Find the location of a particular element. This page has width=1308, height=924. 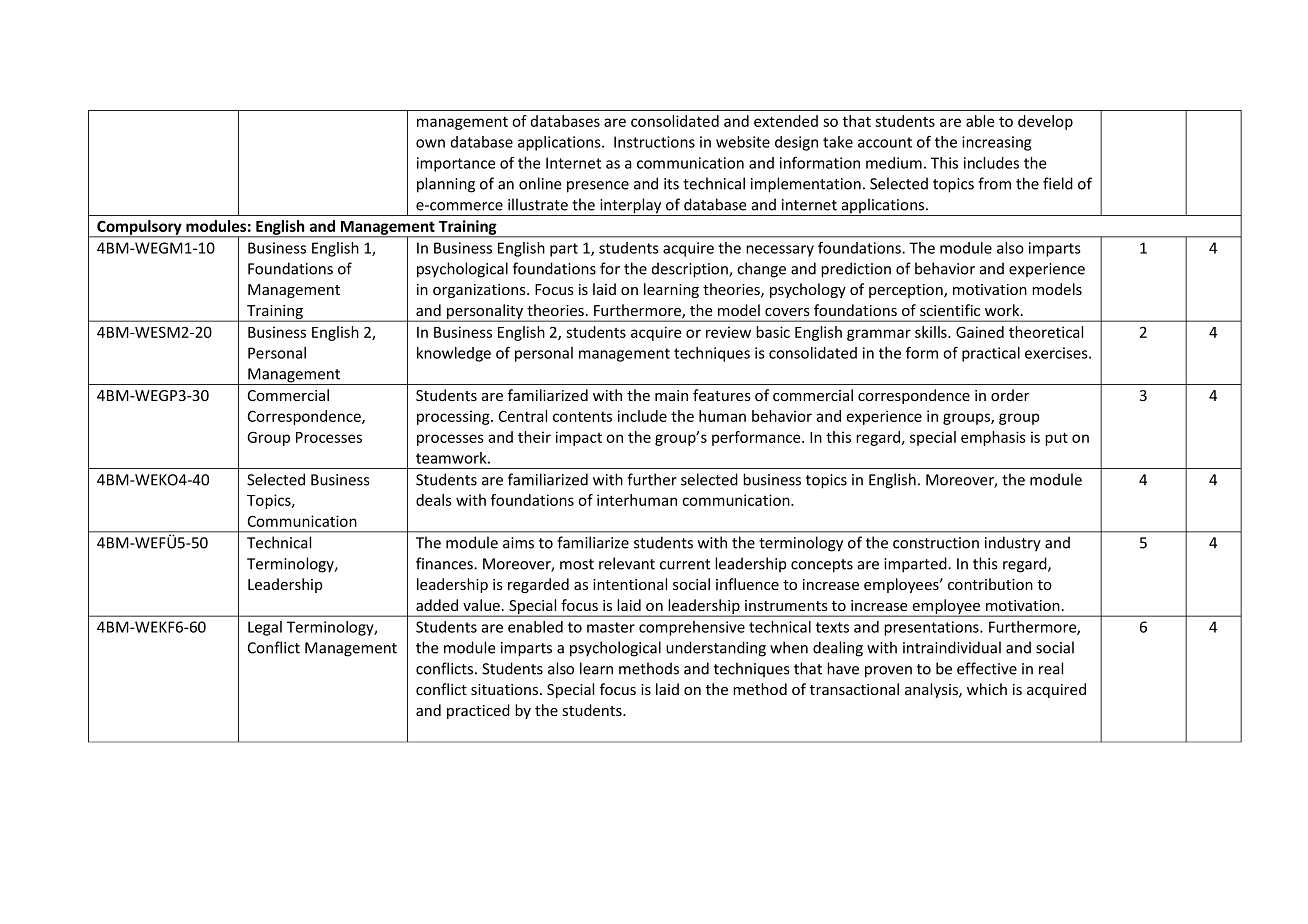

analysis is located at coordinates (932, 690).
